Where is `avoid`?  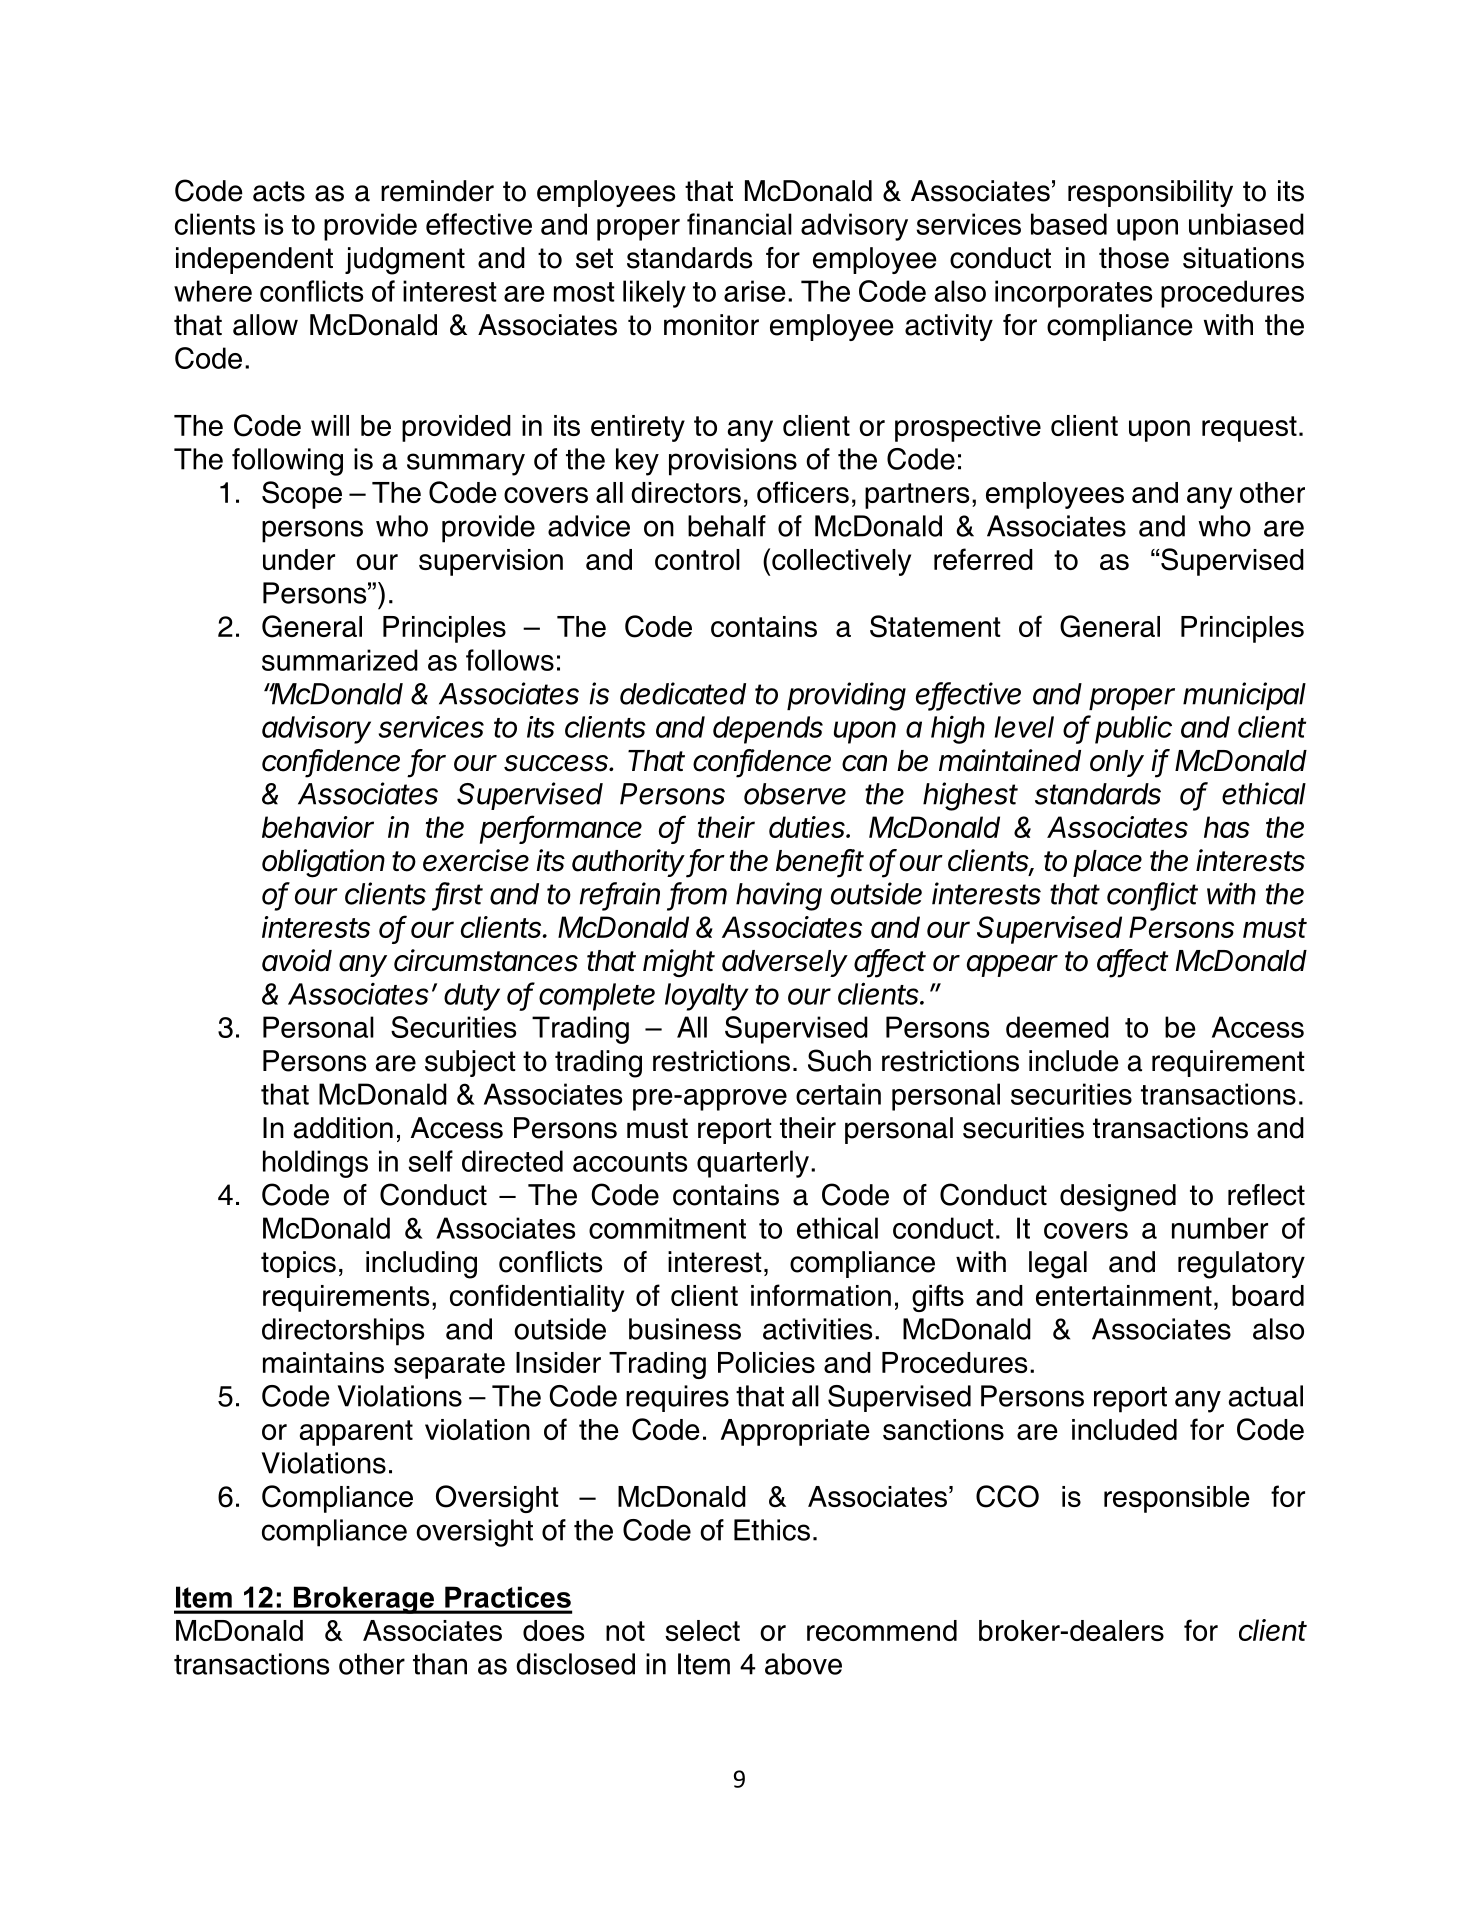 avoid is located at coordinates (297, 960).
